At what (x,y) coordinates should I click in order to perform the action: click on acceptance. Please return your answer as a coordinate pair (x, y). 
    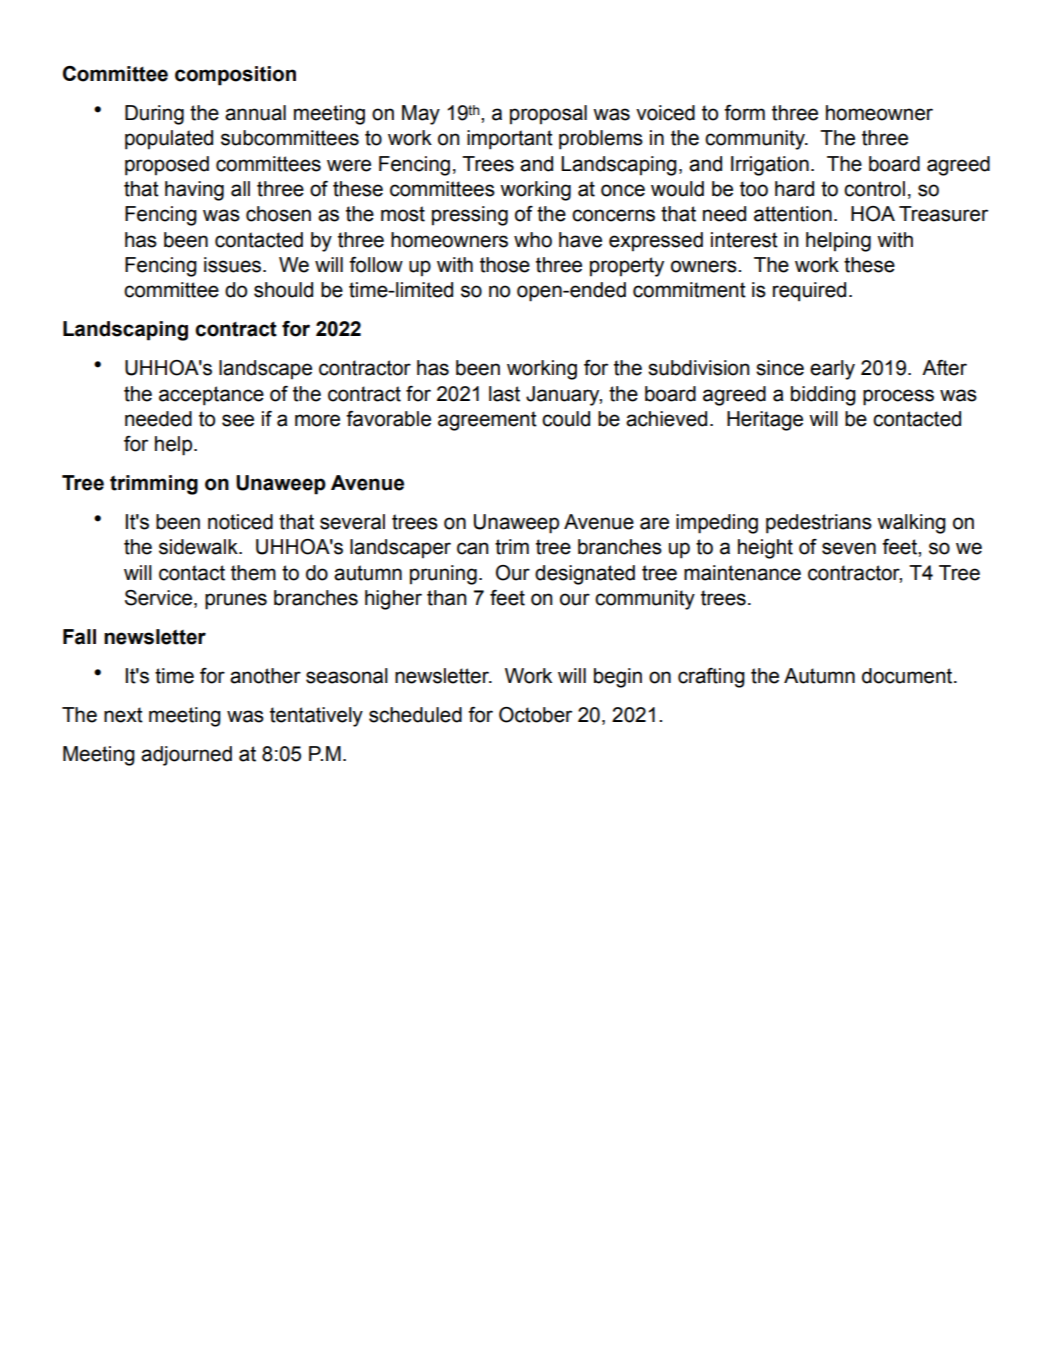
    Looking at the image, I should click on (211, 396).
